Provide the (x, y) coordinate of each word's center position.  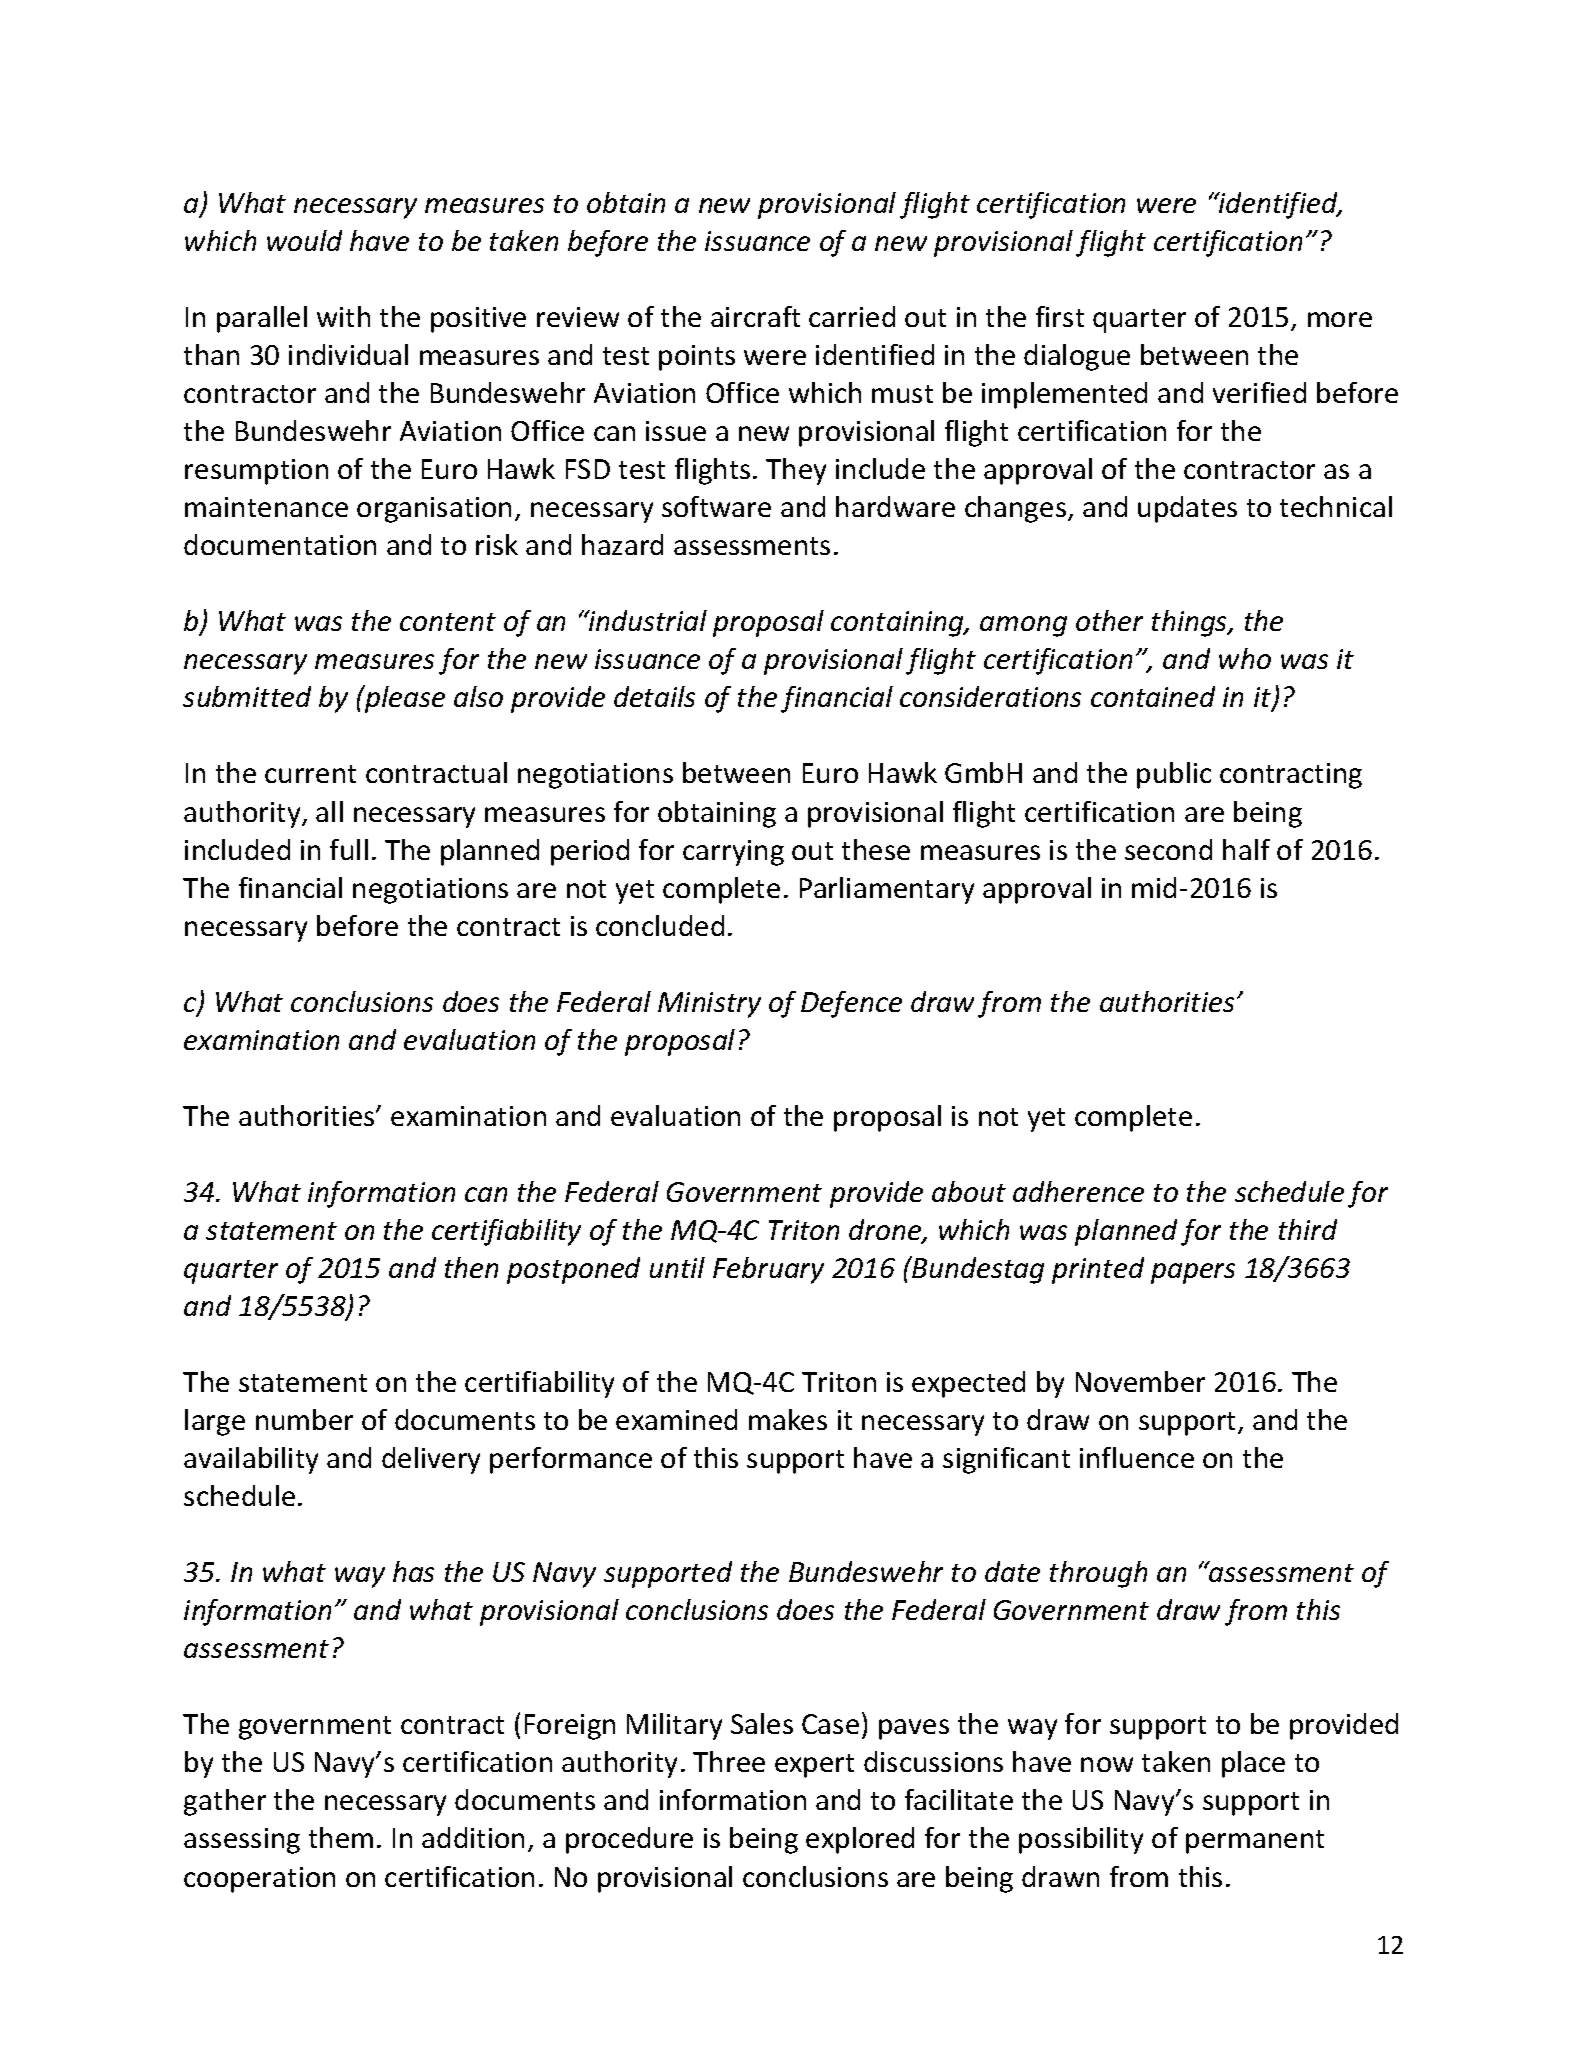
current (310, 774)
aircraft (755, 316)
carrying (733, 853)
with (343, 316)
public (1174, 775)
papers (1193, 1273)
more (1340, 319)
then (471, 1267)
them (341, 1837)
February (768, 1270)
